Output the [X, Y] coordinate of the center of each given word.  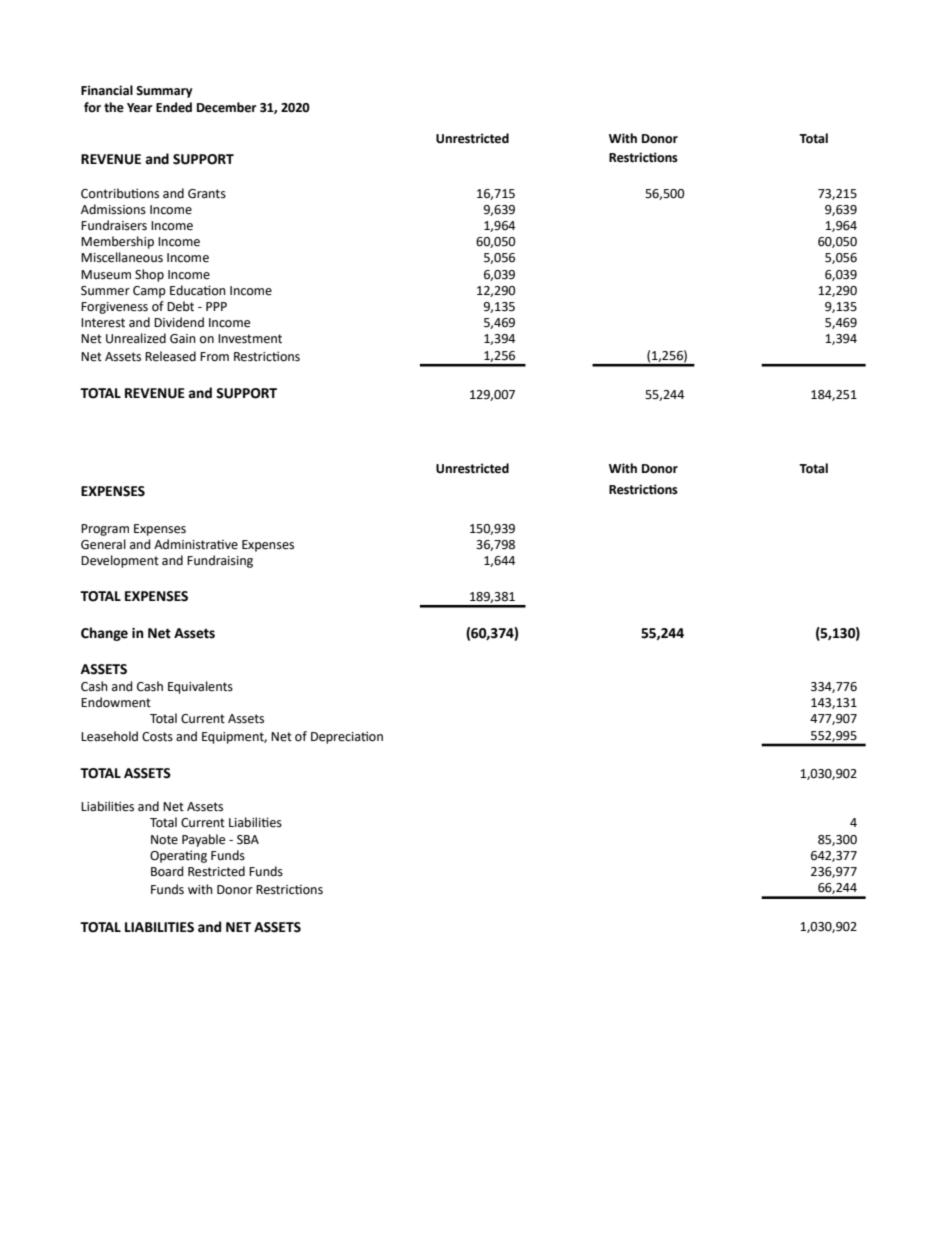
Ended [174, 107]
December [227, 107]
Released [170, 356]
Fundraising [220, 561]
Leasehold [109, 736]
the [114, 107]
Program [105, 530]
